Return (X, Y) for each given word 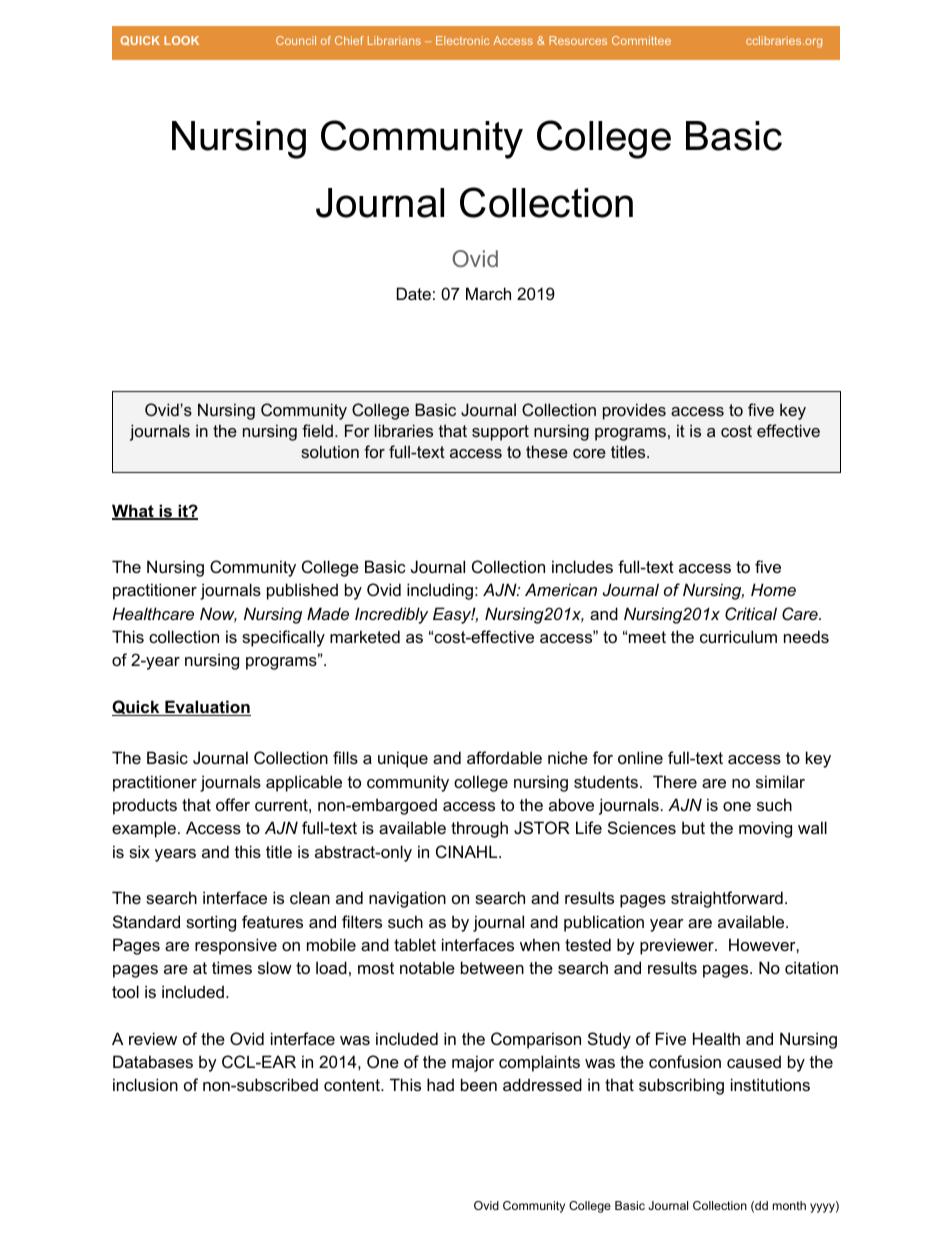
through (479, 829)
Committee (641, 40)
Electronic (462, 40)
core (589, 453)
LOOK (181, 40)
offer (233, 804)
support (500, 433)
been (479, 1084)
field (317, 430)
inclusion (145, 1084)
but (693, 827)
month (789, 1205)
